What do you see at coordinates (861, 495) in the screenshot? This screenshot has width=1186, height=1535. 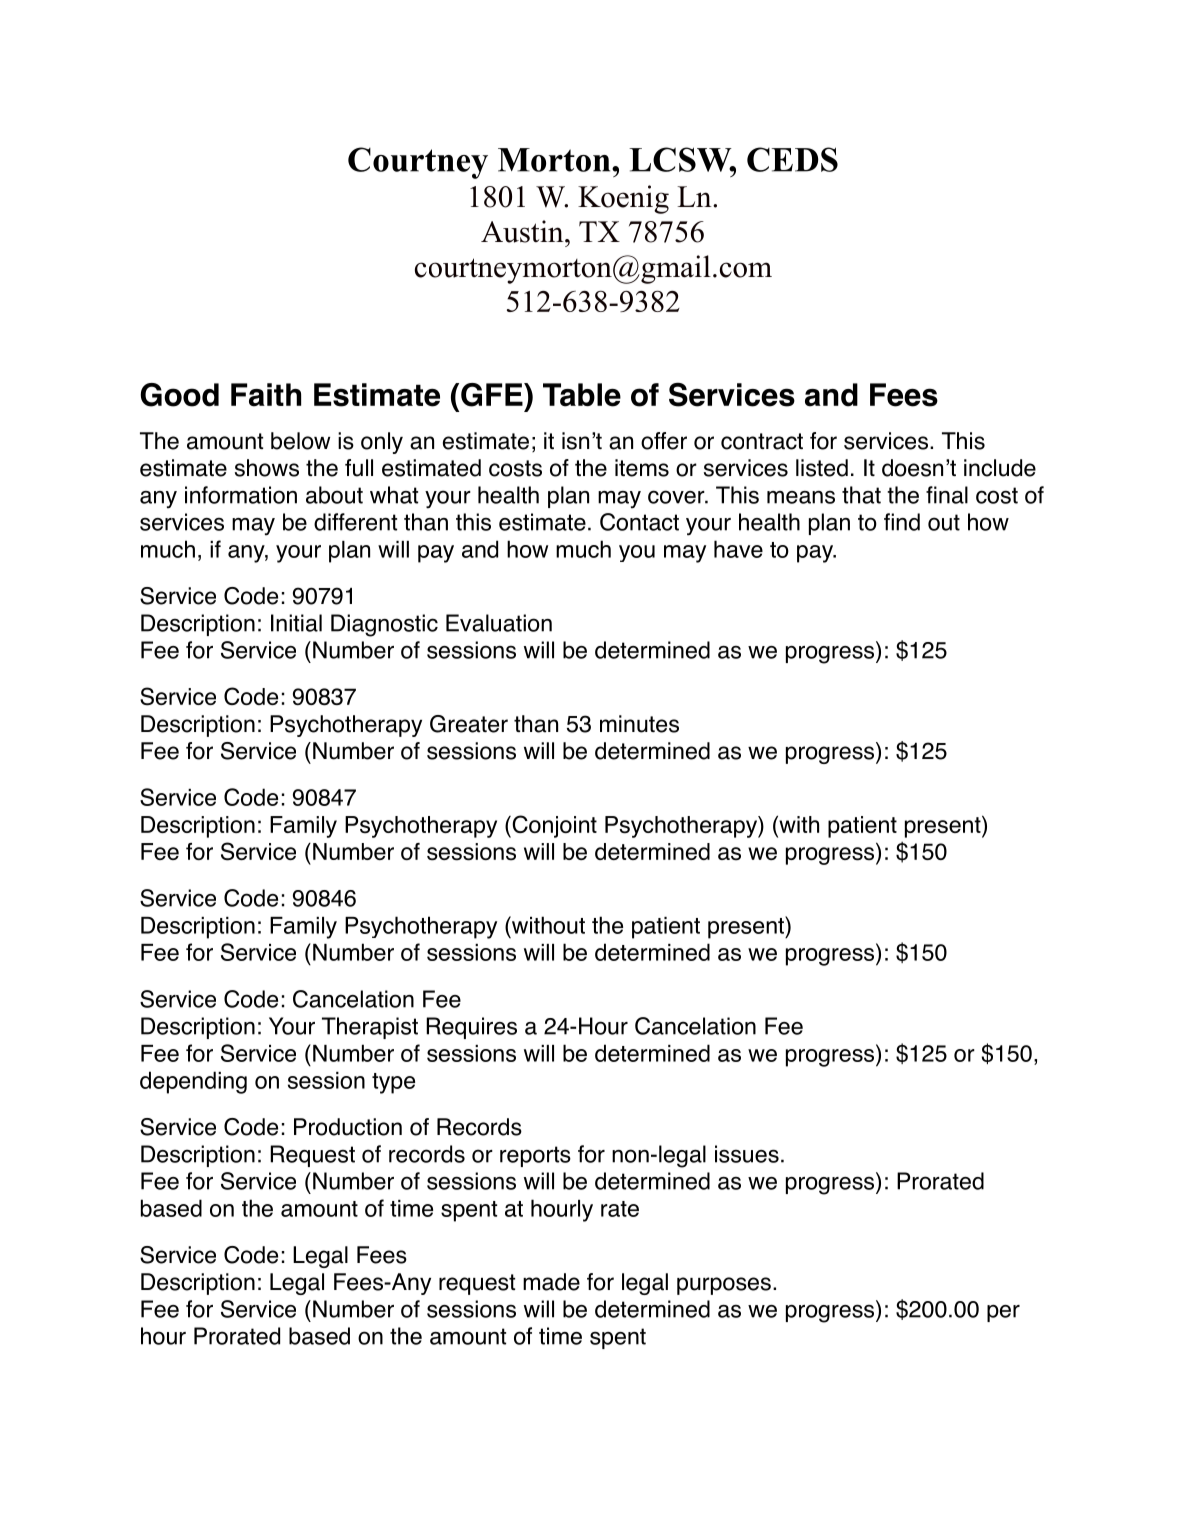 I see `that` at bounding box center [861, 495].
